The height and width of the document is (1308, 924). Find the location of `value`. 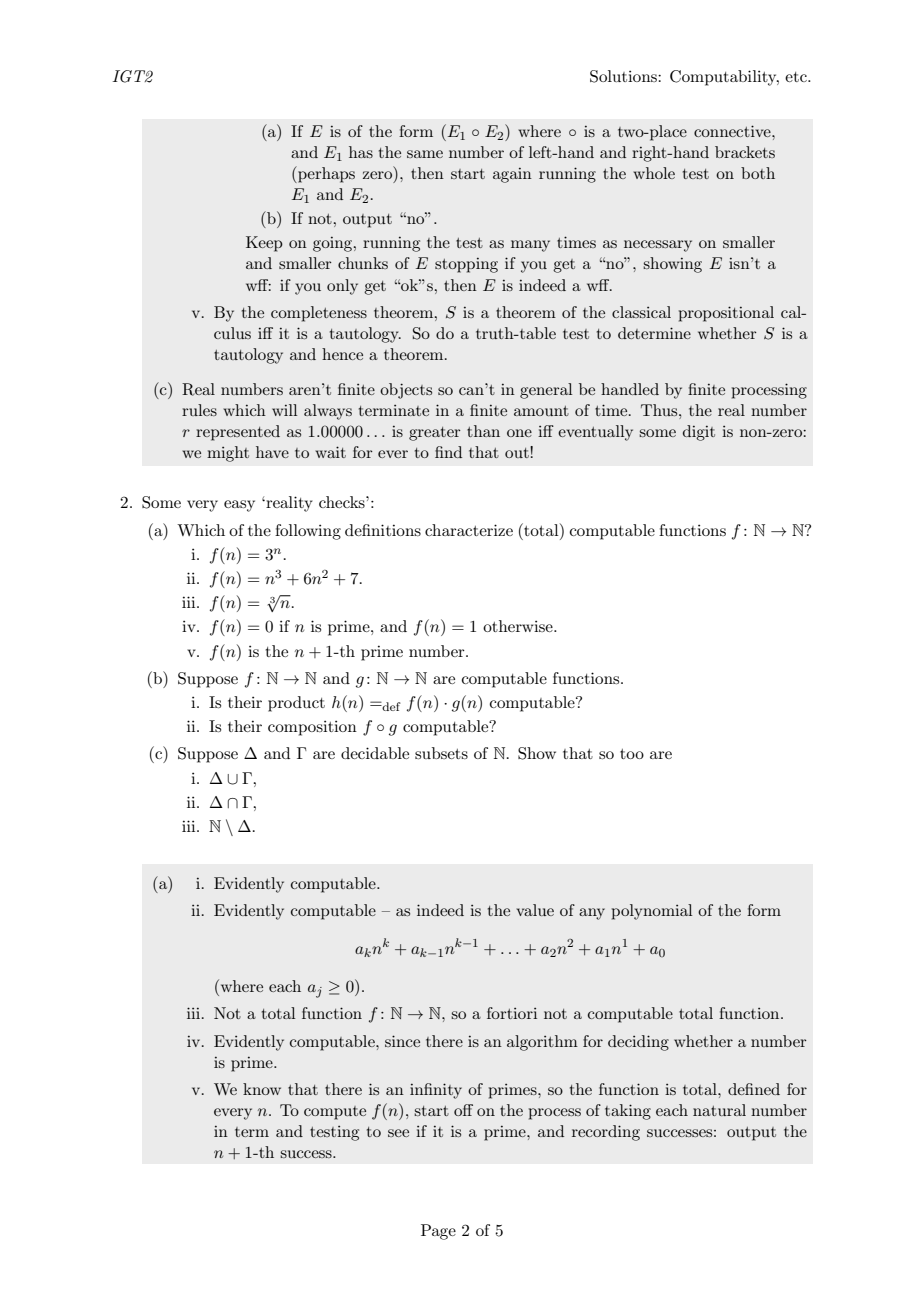

value is located at coordinates (535, 910).
